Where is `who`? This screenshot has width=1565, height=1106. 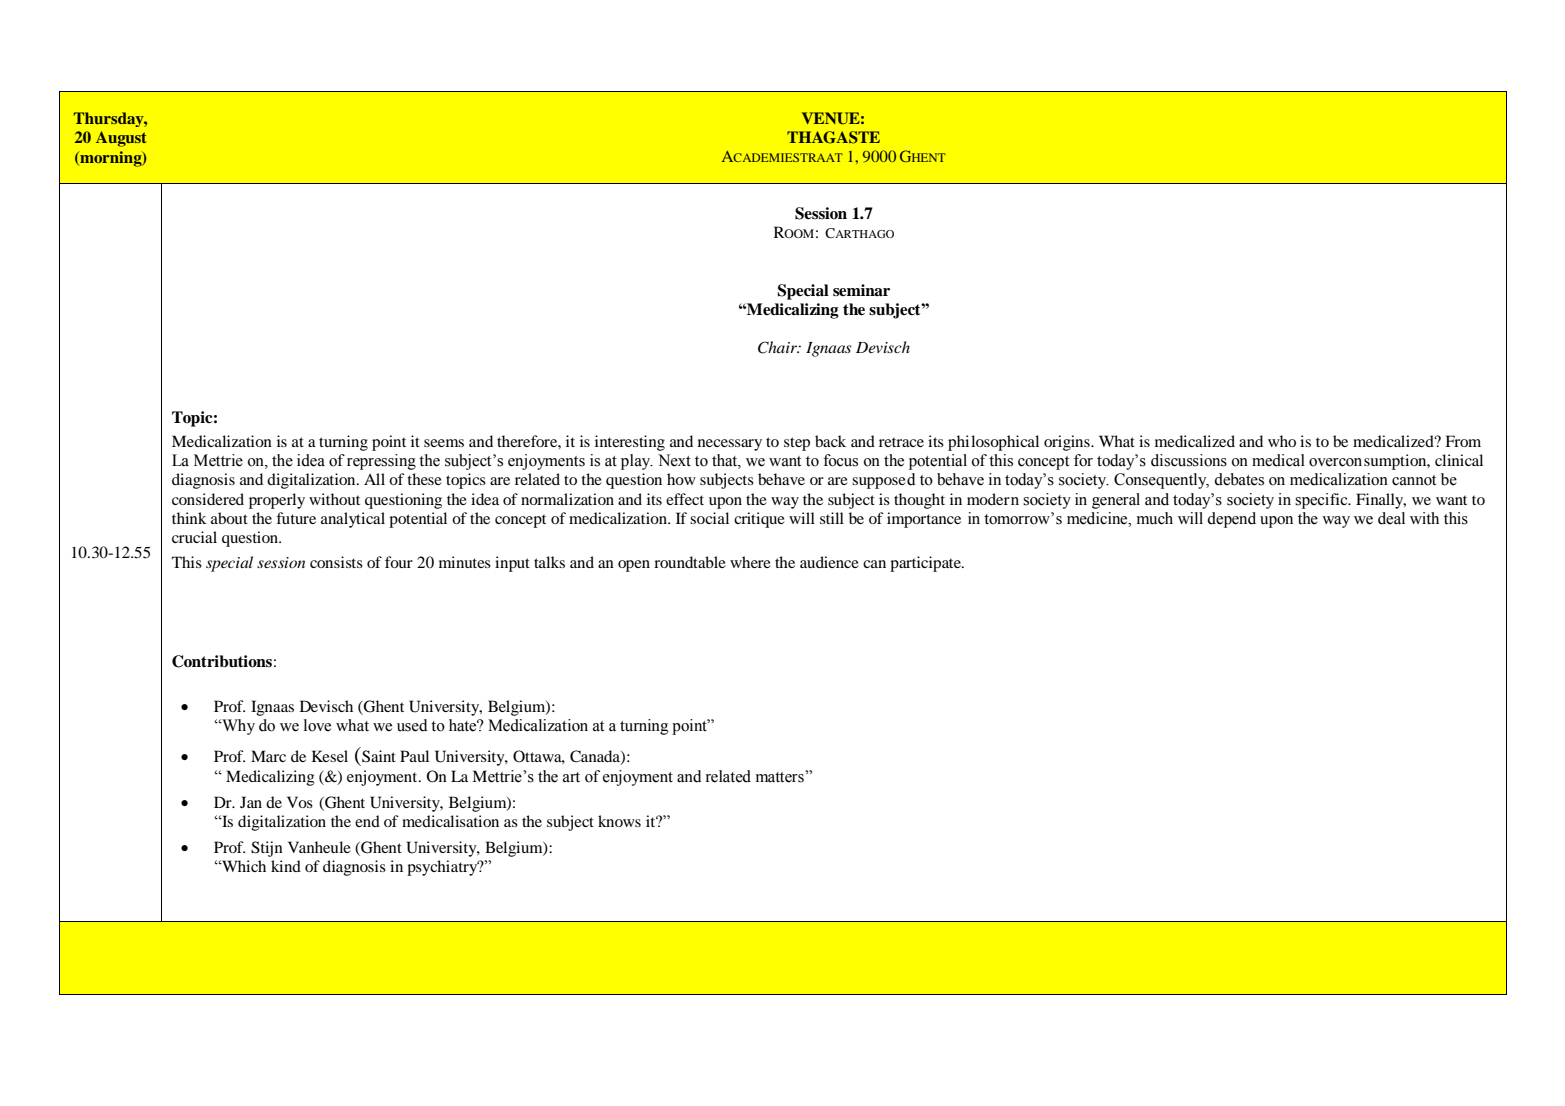
who is located at coordinates (1282, 441).
